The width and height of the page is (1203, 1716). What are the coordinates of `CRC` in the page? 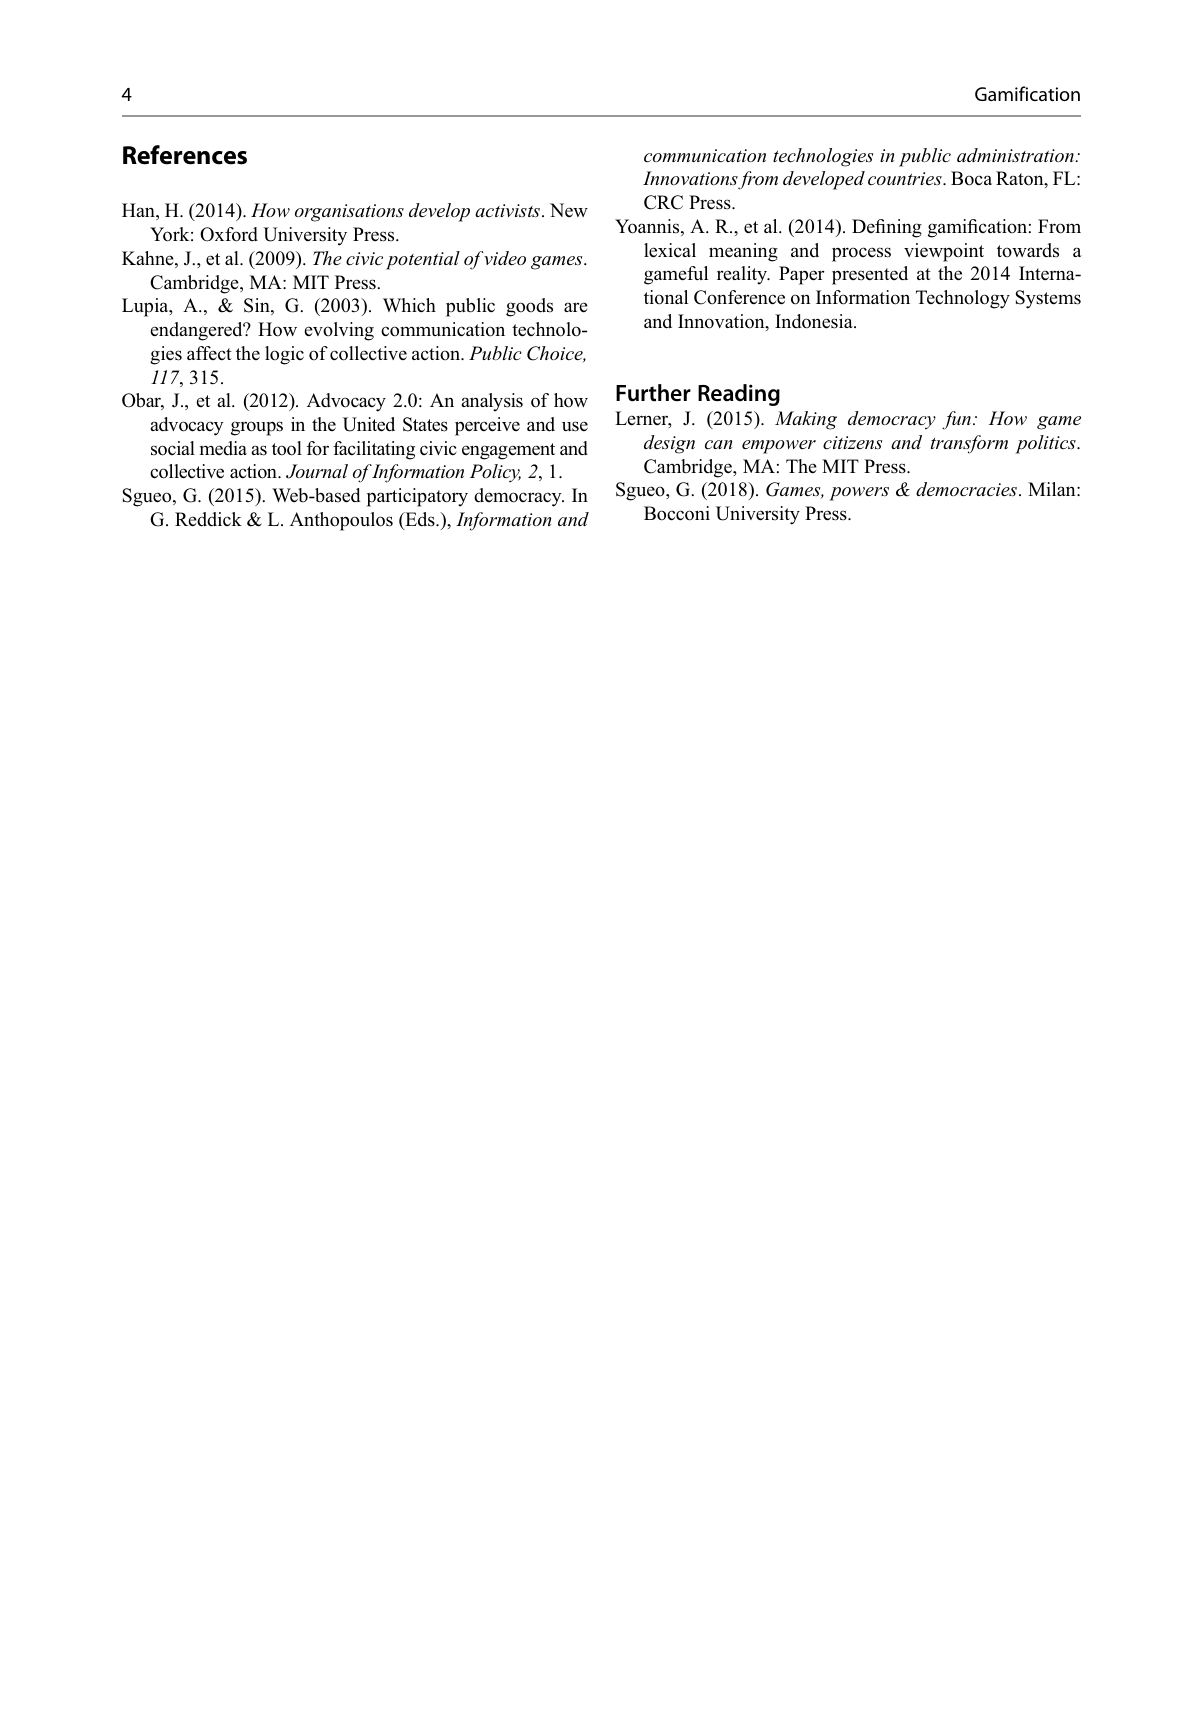 It's located at (663, 202).
